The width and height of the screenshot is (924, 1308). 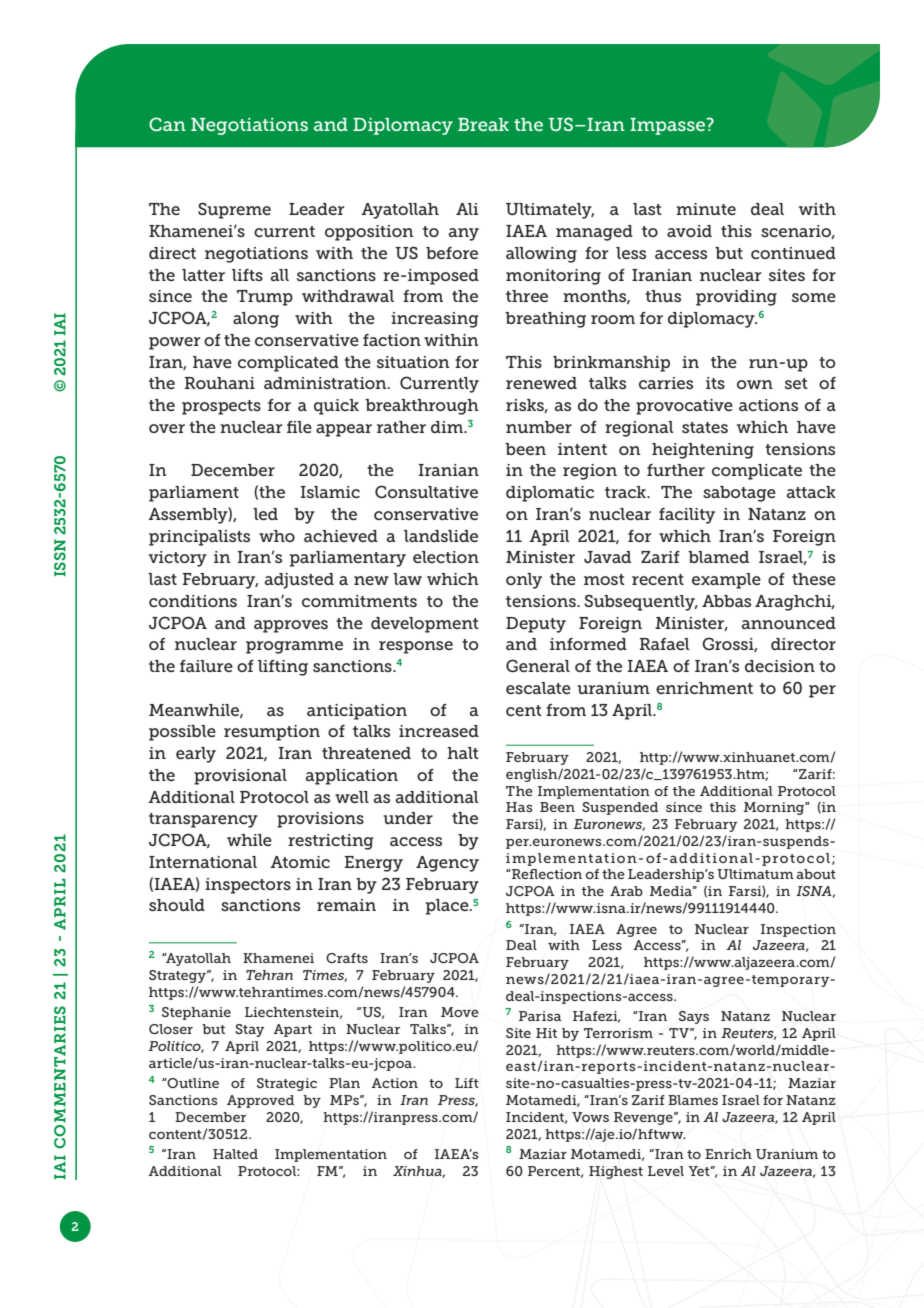 What do you see at coordinates (541, 383) in the screenshot?
I see `renewed` at bounding box center [541, 383].
